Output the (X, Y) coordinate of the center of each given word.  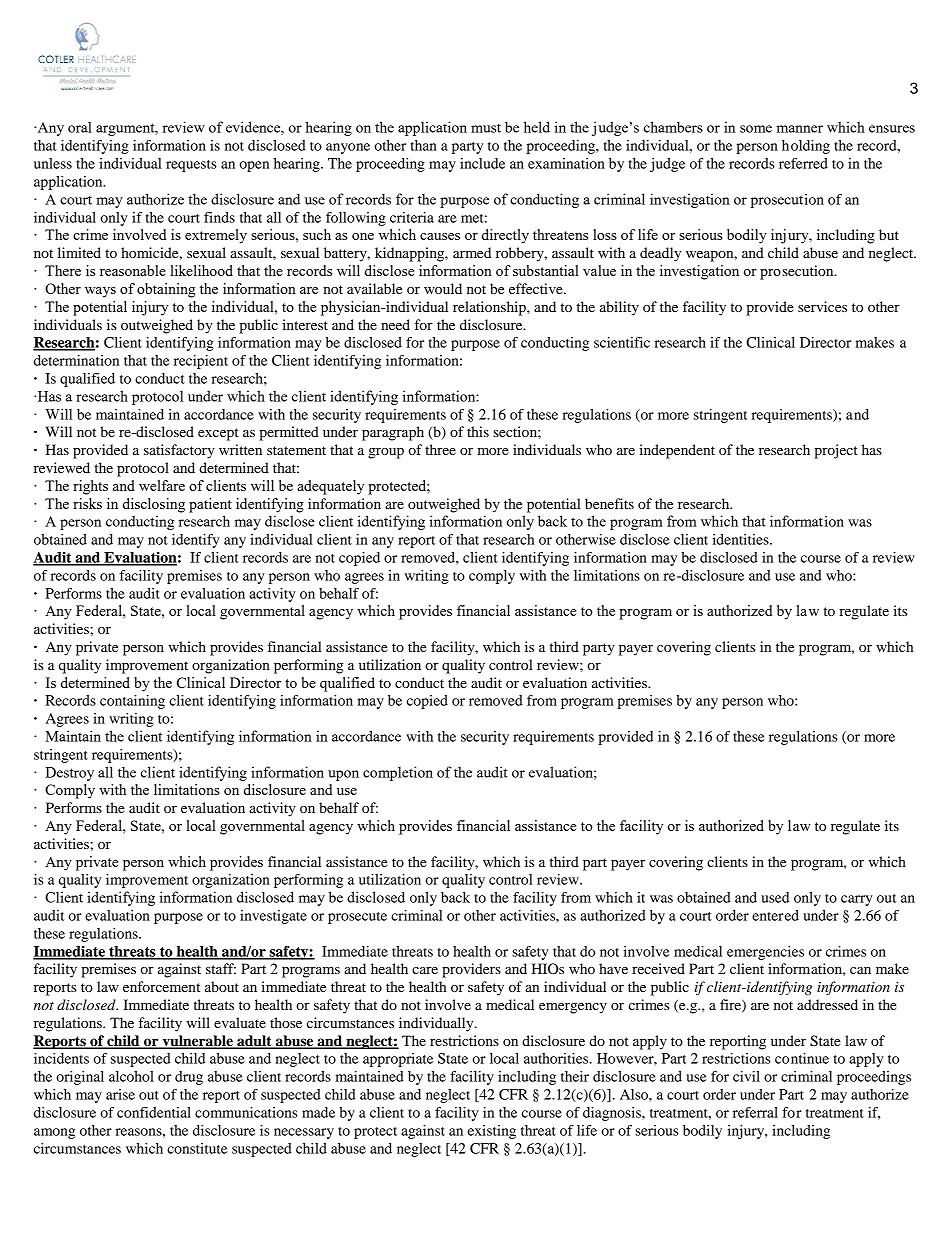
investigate (273, 917)
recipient (201, 362)
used (775, 897)
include (482, 163)
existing (492, 1132)
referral (755, 1112)
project (836, 451)
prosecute (357, 918)
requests (191, 166)
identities (741, 539)
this (478, 431)
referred (803, 163)
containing (132, 702)
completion (398, 773)
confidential (154, 1112)
